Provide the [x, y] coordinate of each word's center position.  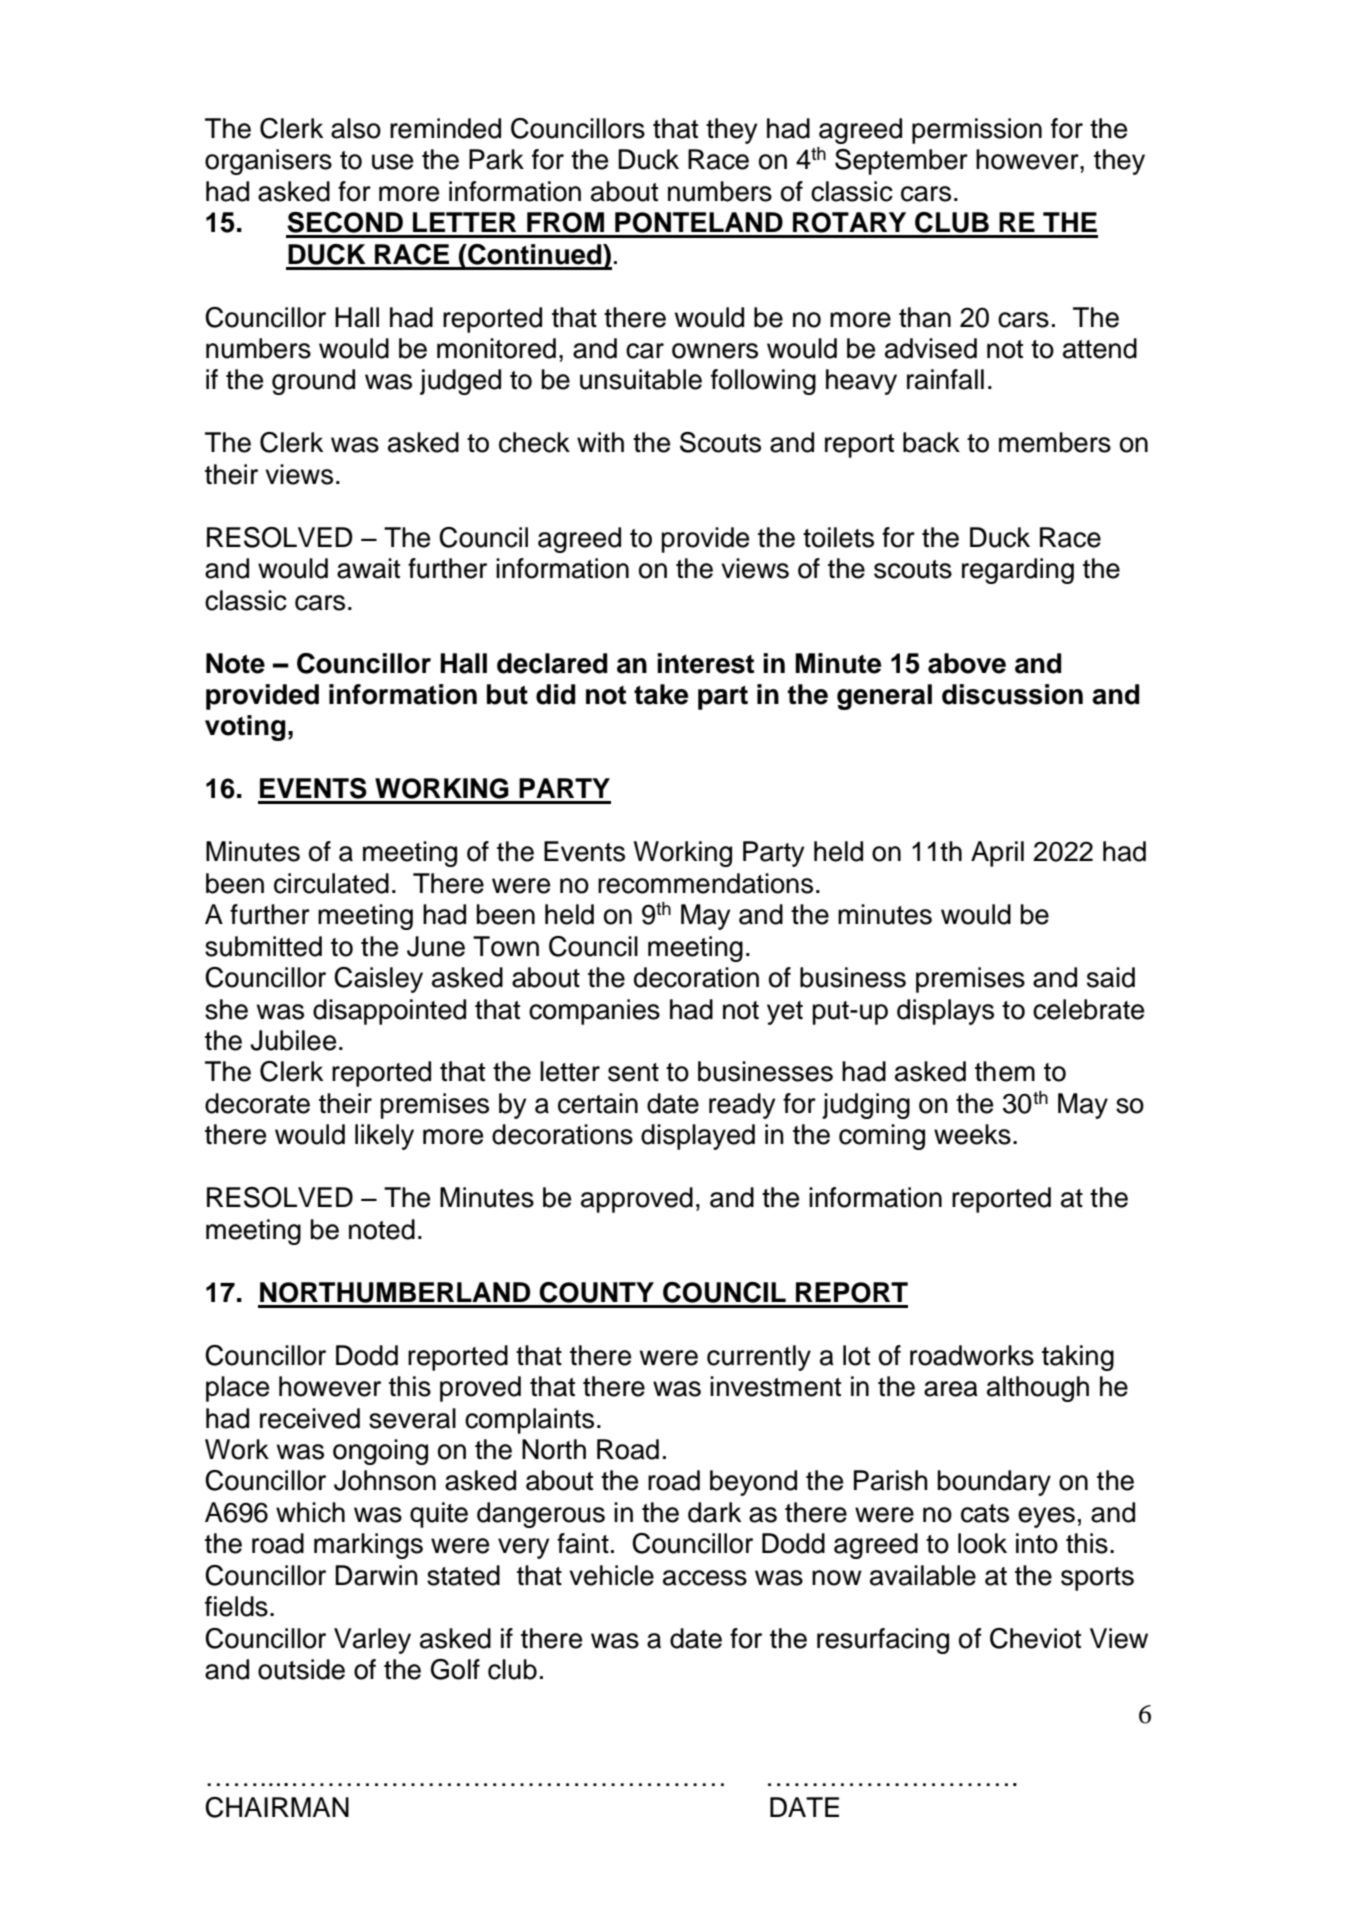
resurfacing [883, 1641]
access [705, 1578]
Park [496, 159]
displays [945, 1012]
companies [594, 1012]
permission [977, 131]
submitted [263, 946]
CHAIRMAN [277, 1807]
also [356, 128]
